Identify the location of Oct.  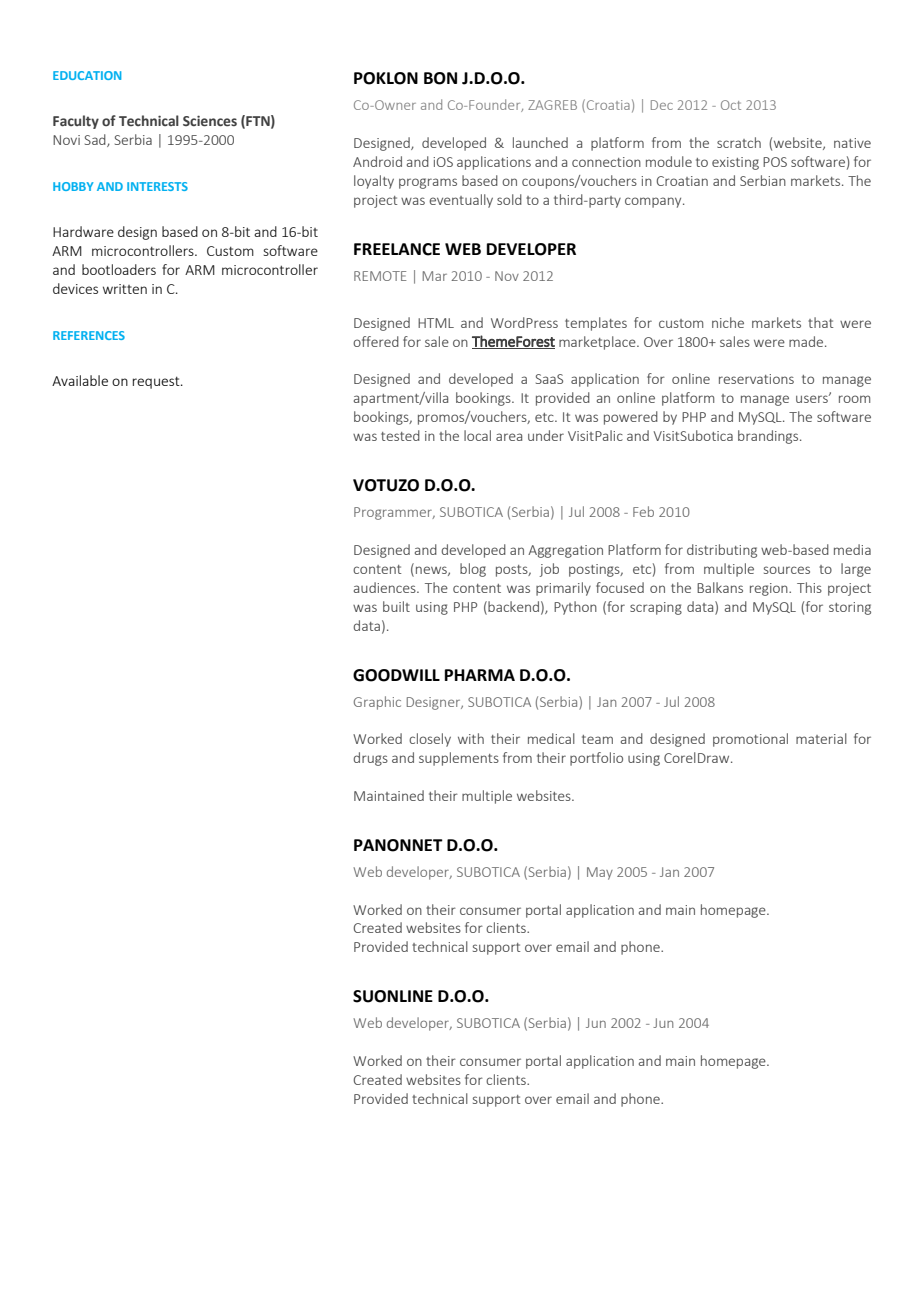
(731, 105).
